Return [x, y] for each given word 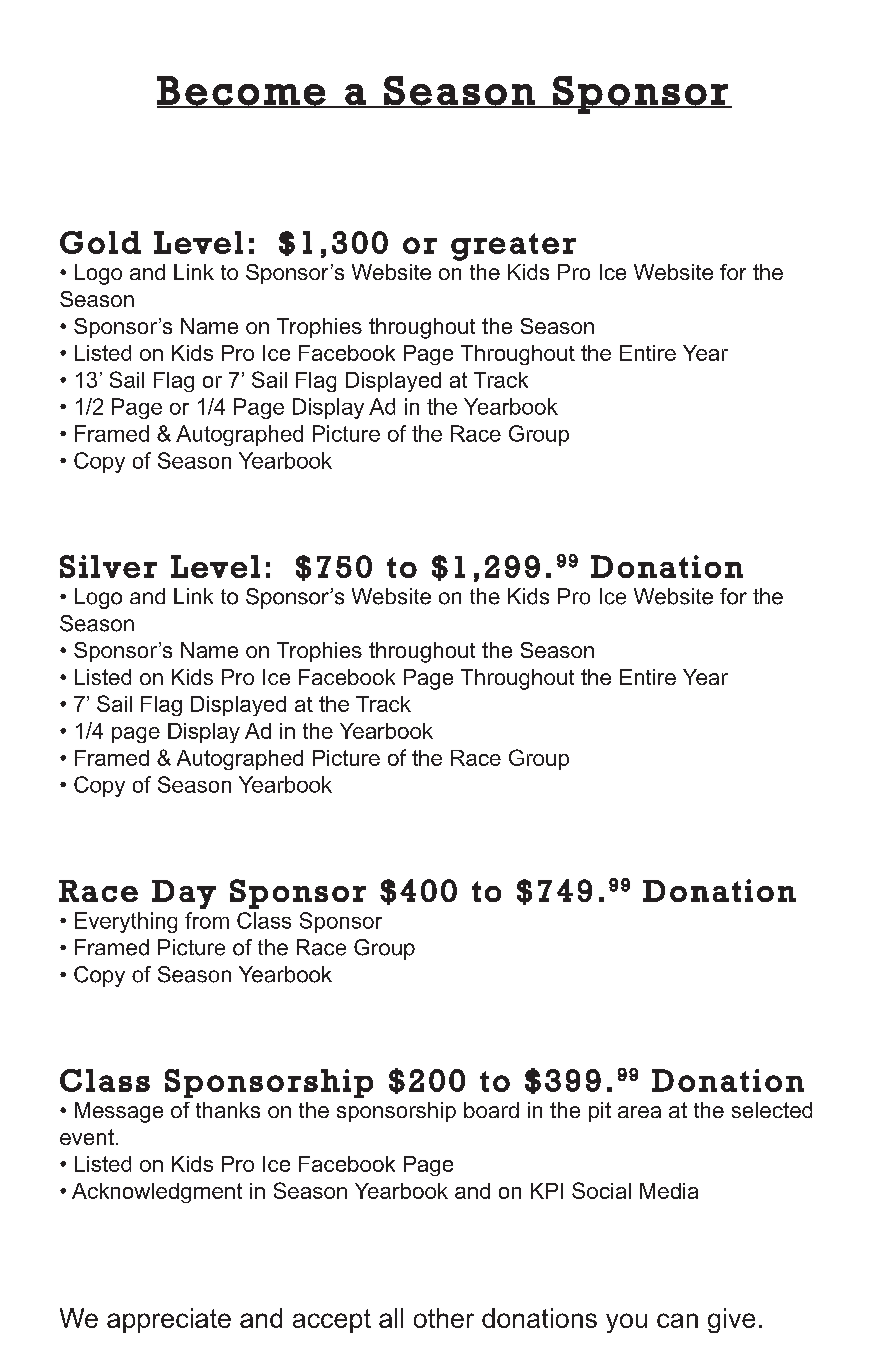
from [207, 920]
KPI [547, 1191]
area [639, 1112]
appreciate [169, 1320]
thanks [228, 1110]
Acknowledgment [157, 1193]
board [491, 1110]
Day [184, 894]
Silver [108, 566]
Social [601, 1190]
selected [772, 1110]
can [677, 1320]
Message [119, 1112]
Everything [126, 922]
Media [669, 1191]
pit [600, 1112]
